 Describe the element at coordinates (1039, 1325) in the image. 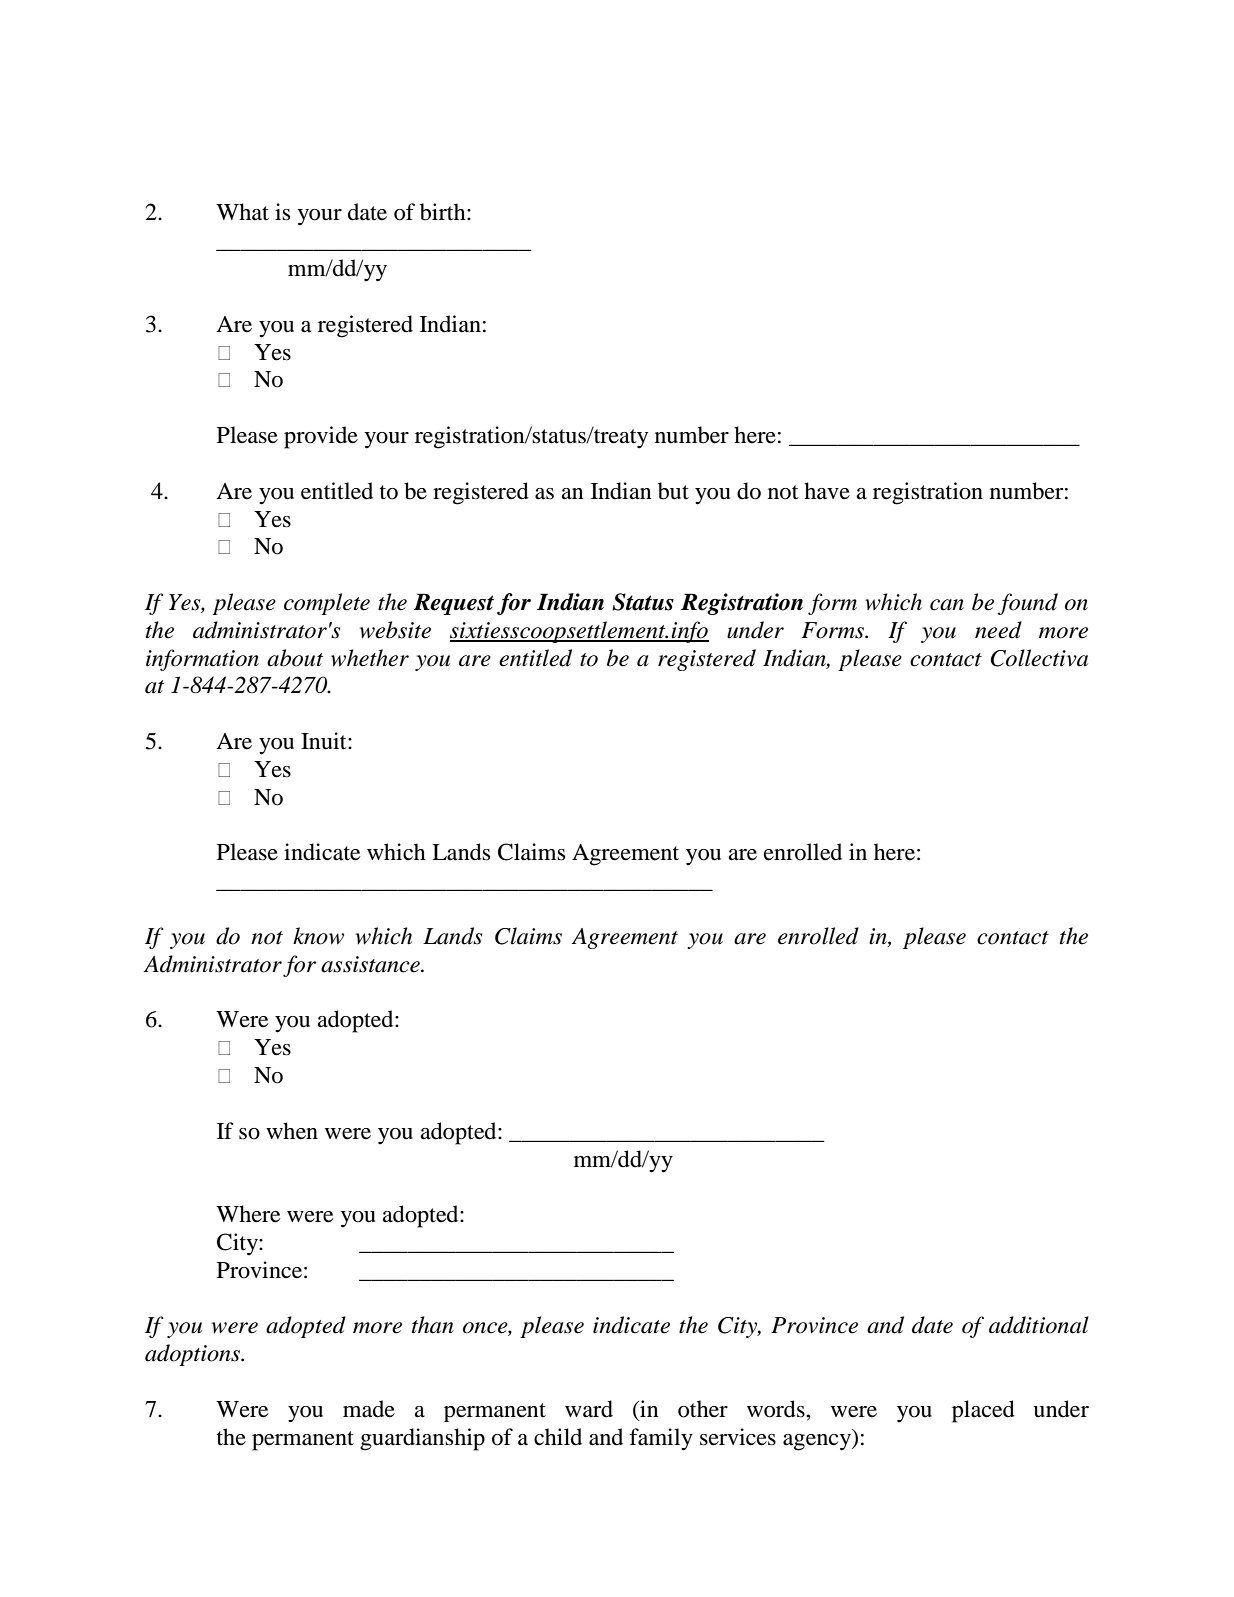

I see `additional` at that location.
